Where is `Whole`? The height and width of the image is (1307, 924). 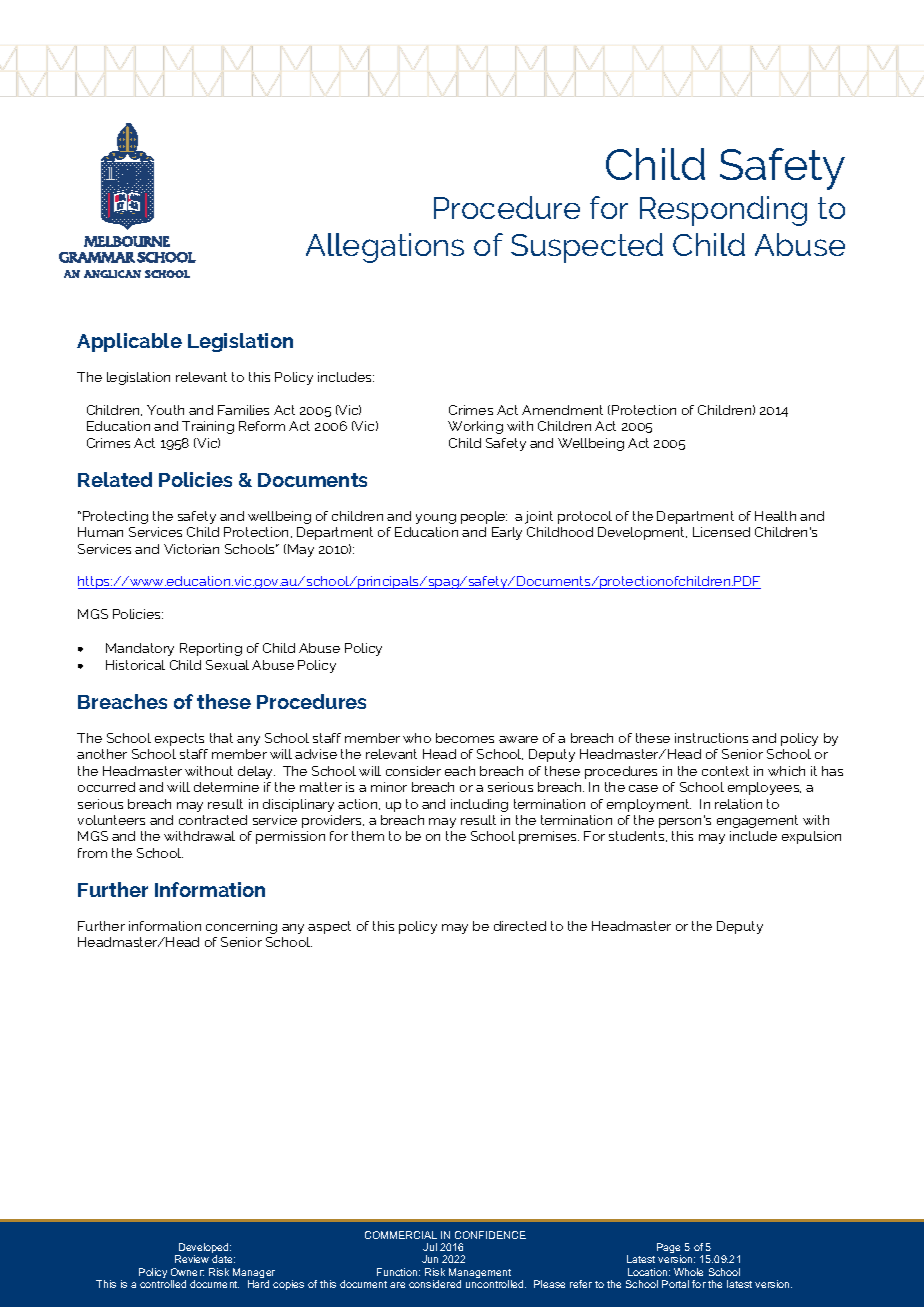 Whole is located at coordinates (688, 1272).
